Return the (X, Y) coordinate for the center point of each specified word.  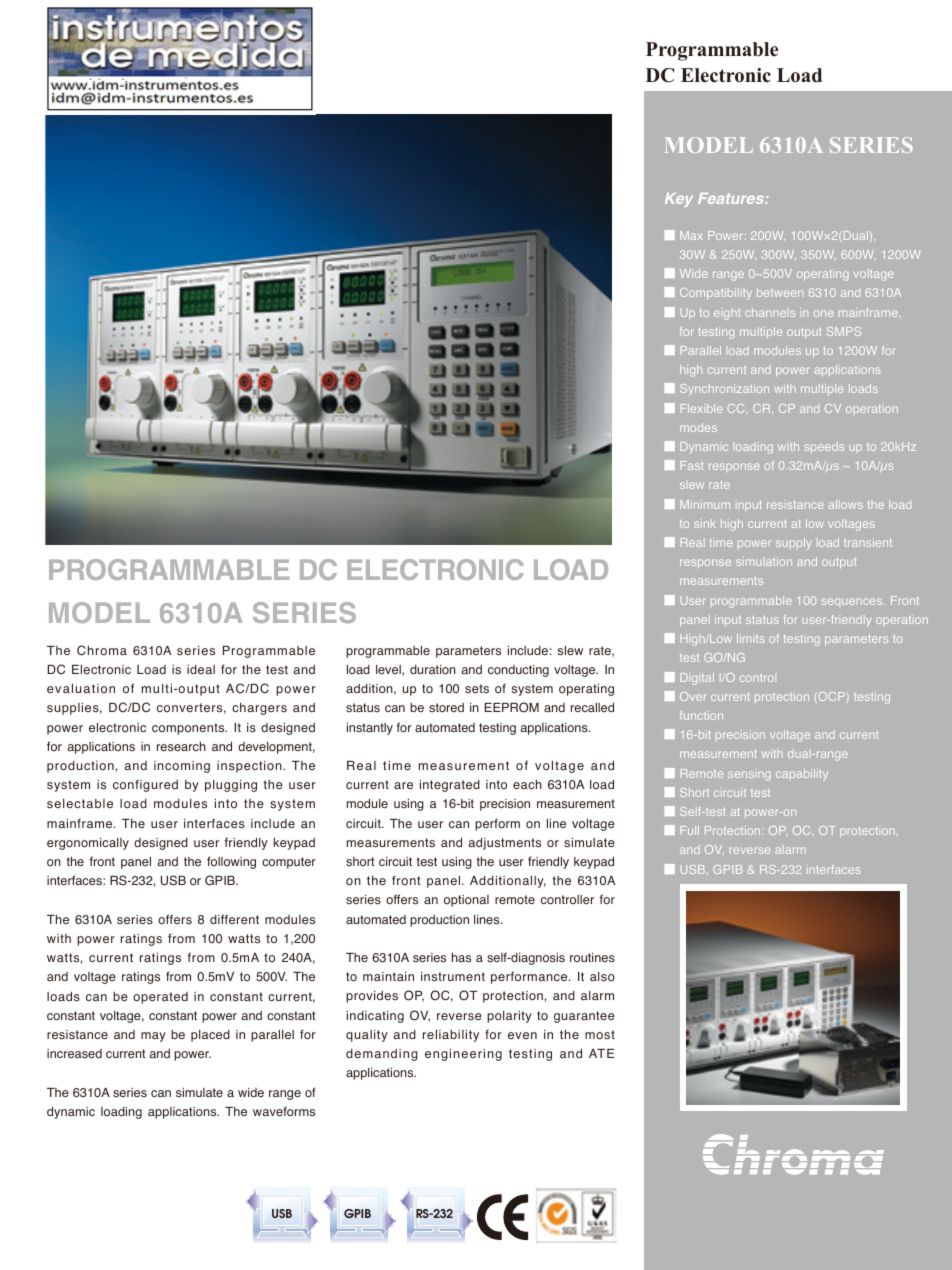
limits (750, 638)
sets (477, 689)
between (780, 292)
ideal (201, 669)
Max (691, 235)
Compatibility (716, 294)
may (153, 1037)
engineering (463, 1055)
